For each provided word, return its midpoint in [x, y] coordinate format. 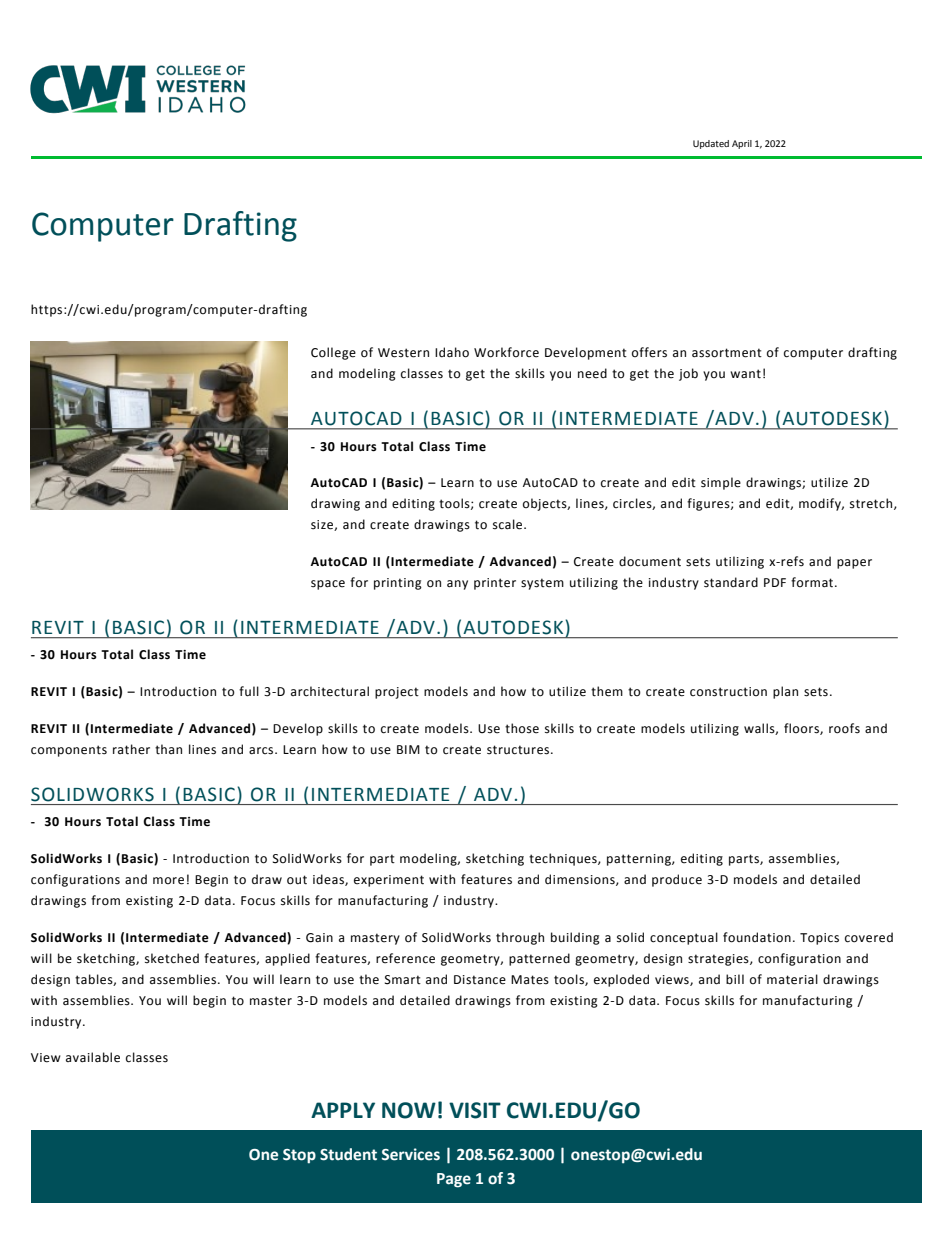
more [168, 881]
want [745, 374]
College [333, 353]
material [792, 979]
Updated [711, 144]
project [397, 693]
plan [785, 692]
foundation [757, 937]
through [520, 938]
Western [403, 353]
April [742, 144]
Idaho [452, 352]
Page [454, 1180]
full [249, 691]
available [93, 1057]
